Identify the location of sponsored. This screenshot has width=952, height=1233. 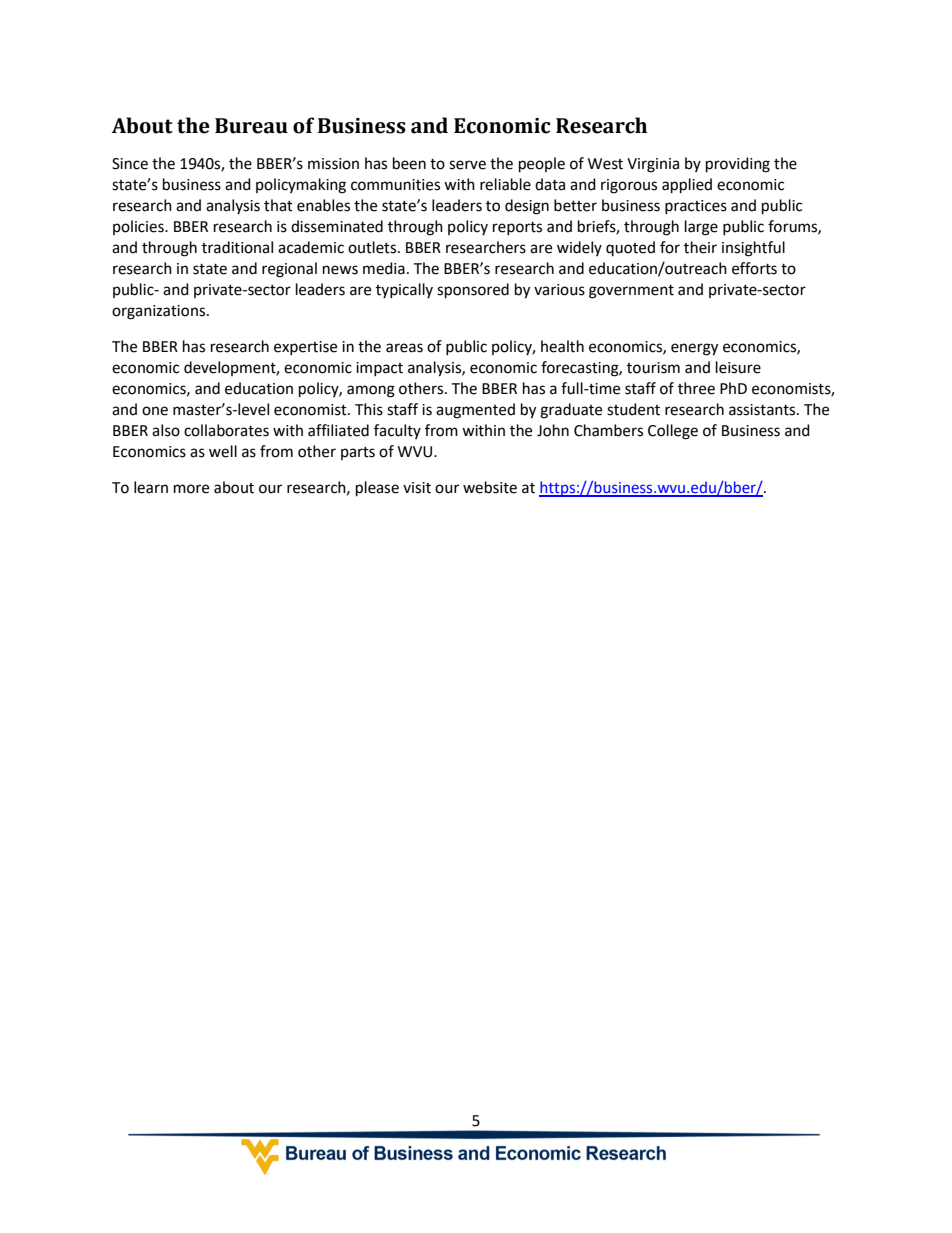
(473, 291).
